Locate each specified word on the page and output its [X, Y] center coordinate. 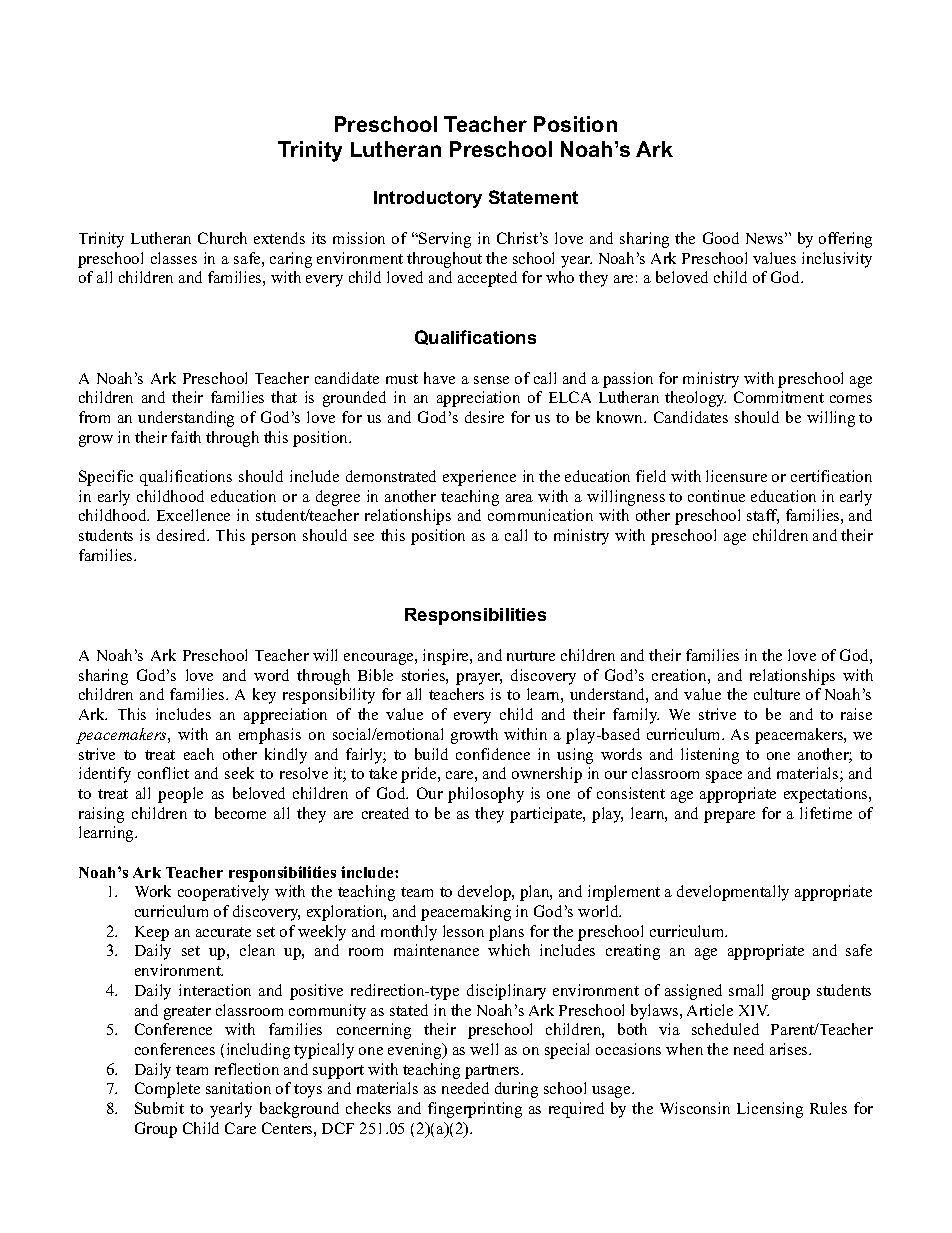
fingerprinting [475, 1110]
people [180, 795]
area [519, 498]
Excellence [193, 515]
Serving [444, 240]
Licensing [770, 1110]
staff [763, 516]
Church [222, 238]
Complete [167, 1090]
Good [721, 238]
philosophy [486, 795]
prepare [729, 817]
